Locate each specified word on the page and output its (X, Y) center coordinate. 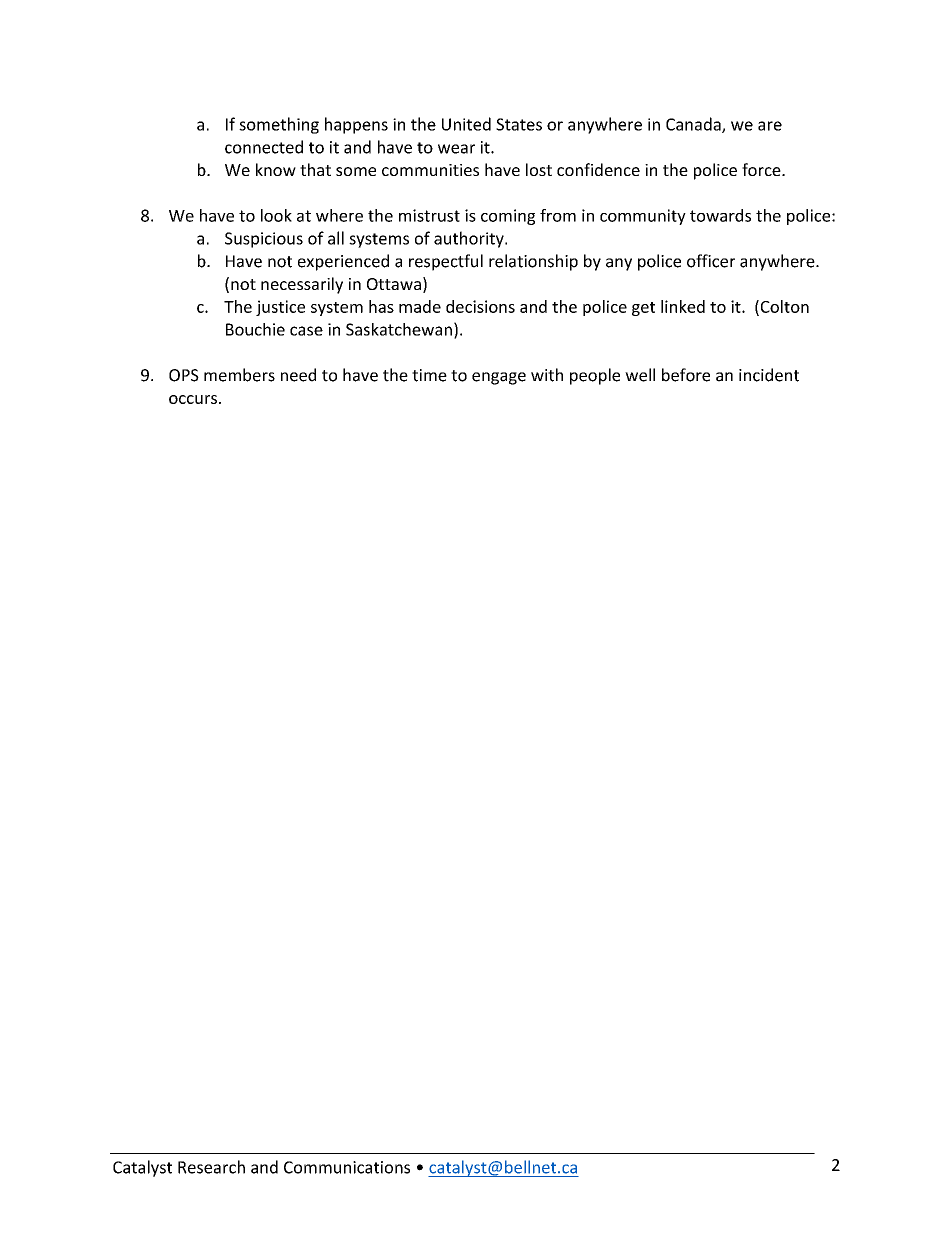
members (239, 375)
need (298, 375)
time (429, 375)
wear (456, 149)
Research (211, 1167)
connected (264, 147)
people (595, 376)
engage (499, 378)
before (686, 375)
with (547, 375)
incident (769, 375)
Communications (347, 1167)
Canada (694, 125)
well (640, 375)
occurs (193, 399)
